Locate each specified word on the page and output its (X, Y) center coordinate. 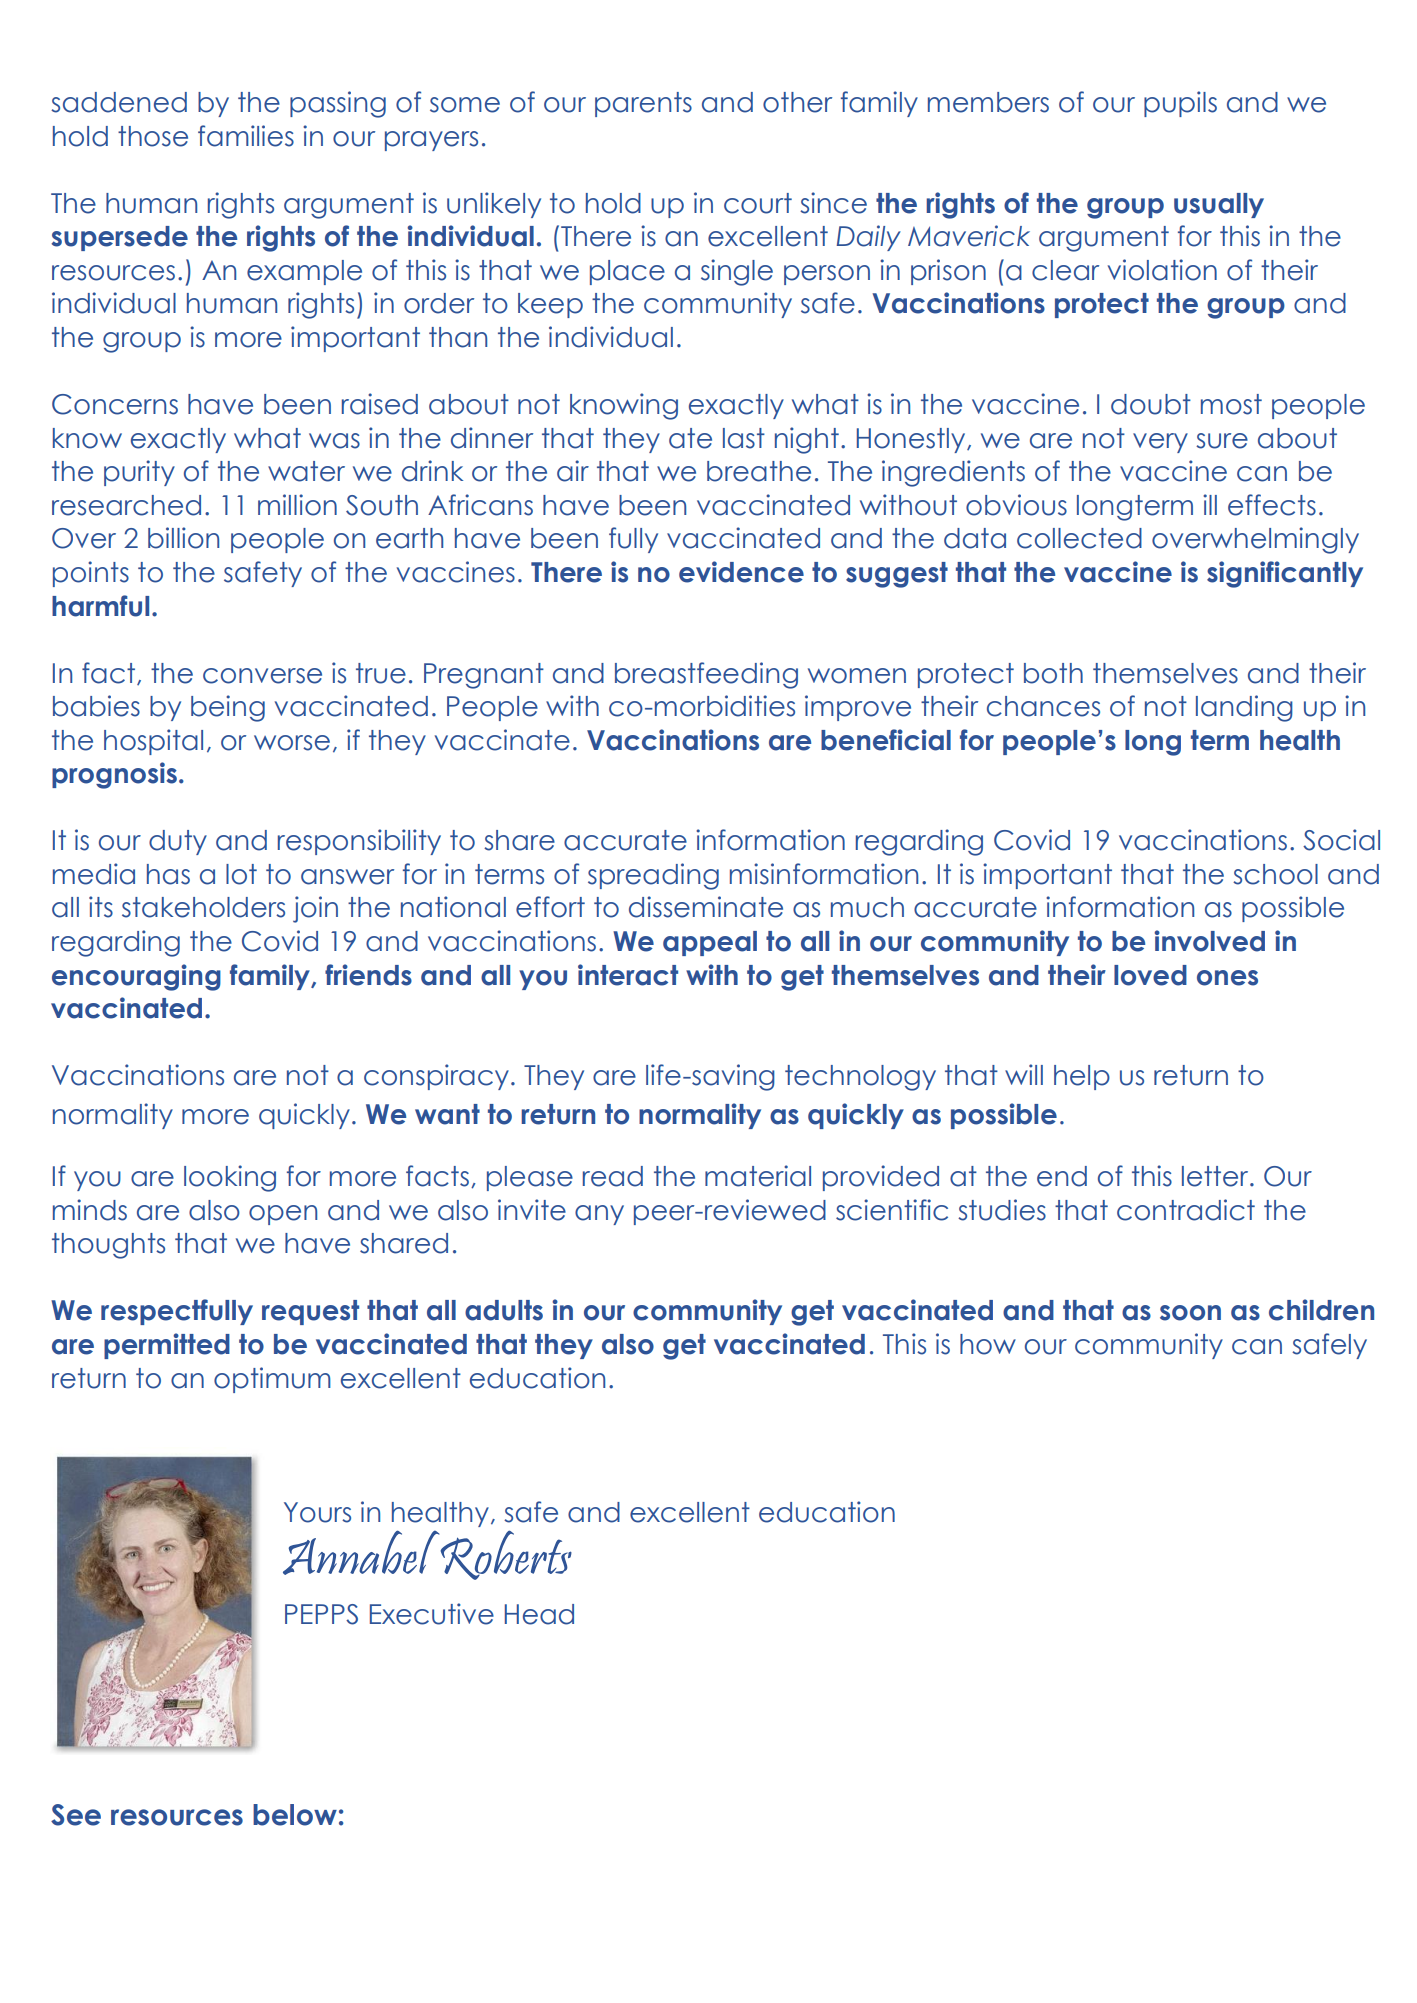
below (295, 1815)
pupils (1180, 104)
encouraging (136, 977)
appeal (710, 943)
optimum (272, 1380)
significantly (1285, 574)
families (246, 136)
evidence (741, 572)
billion (183, 538)
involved (1209, 941)
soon (1190, 1313)
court (758, 203)
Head (539, 1614)
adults (504, 1310)
